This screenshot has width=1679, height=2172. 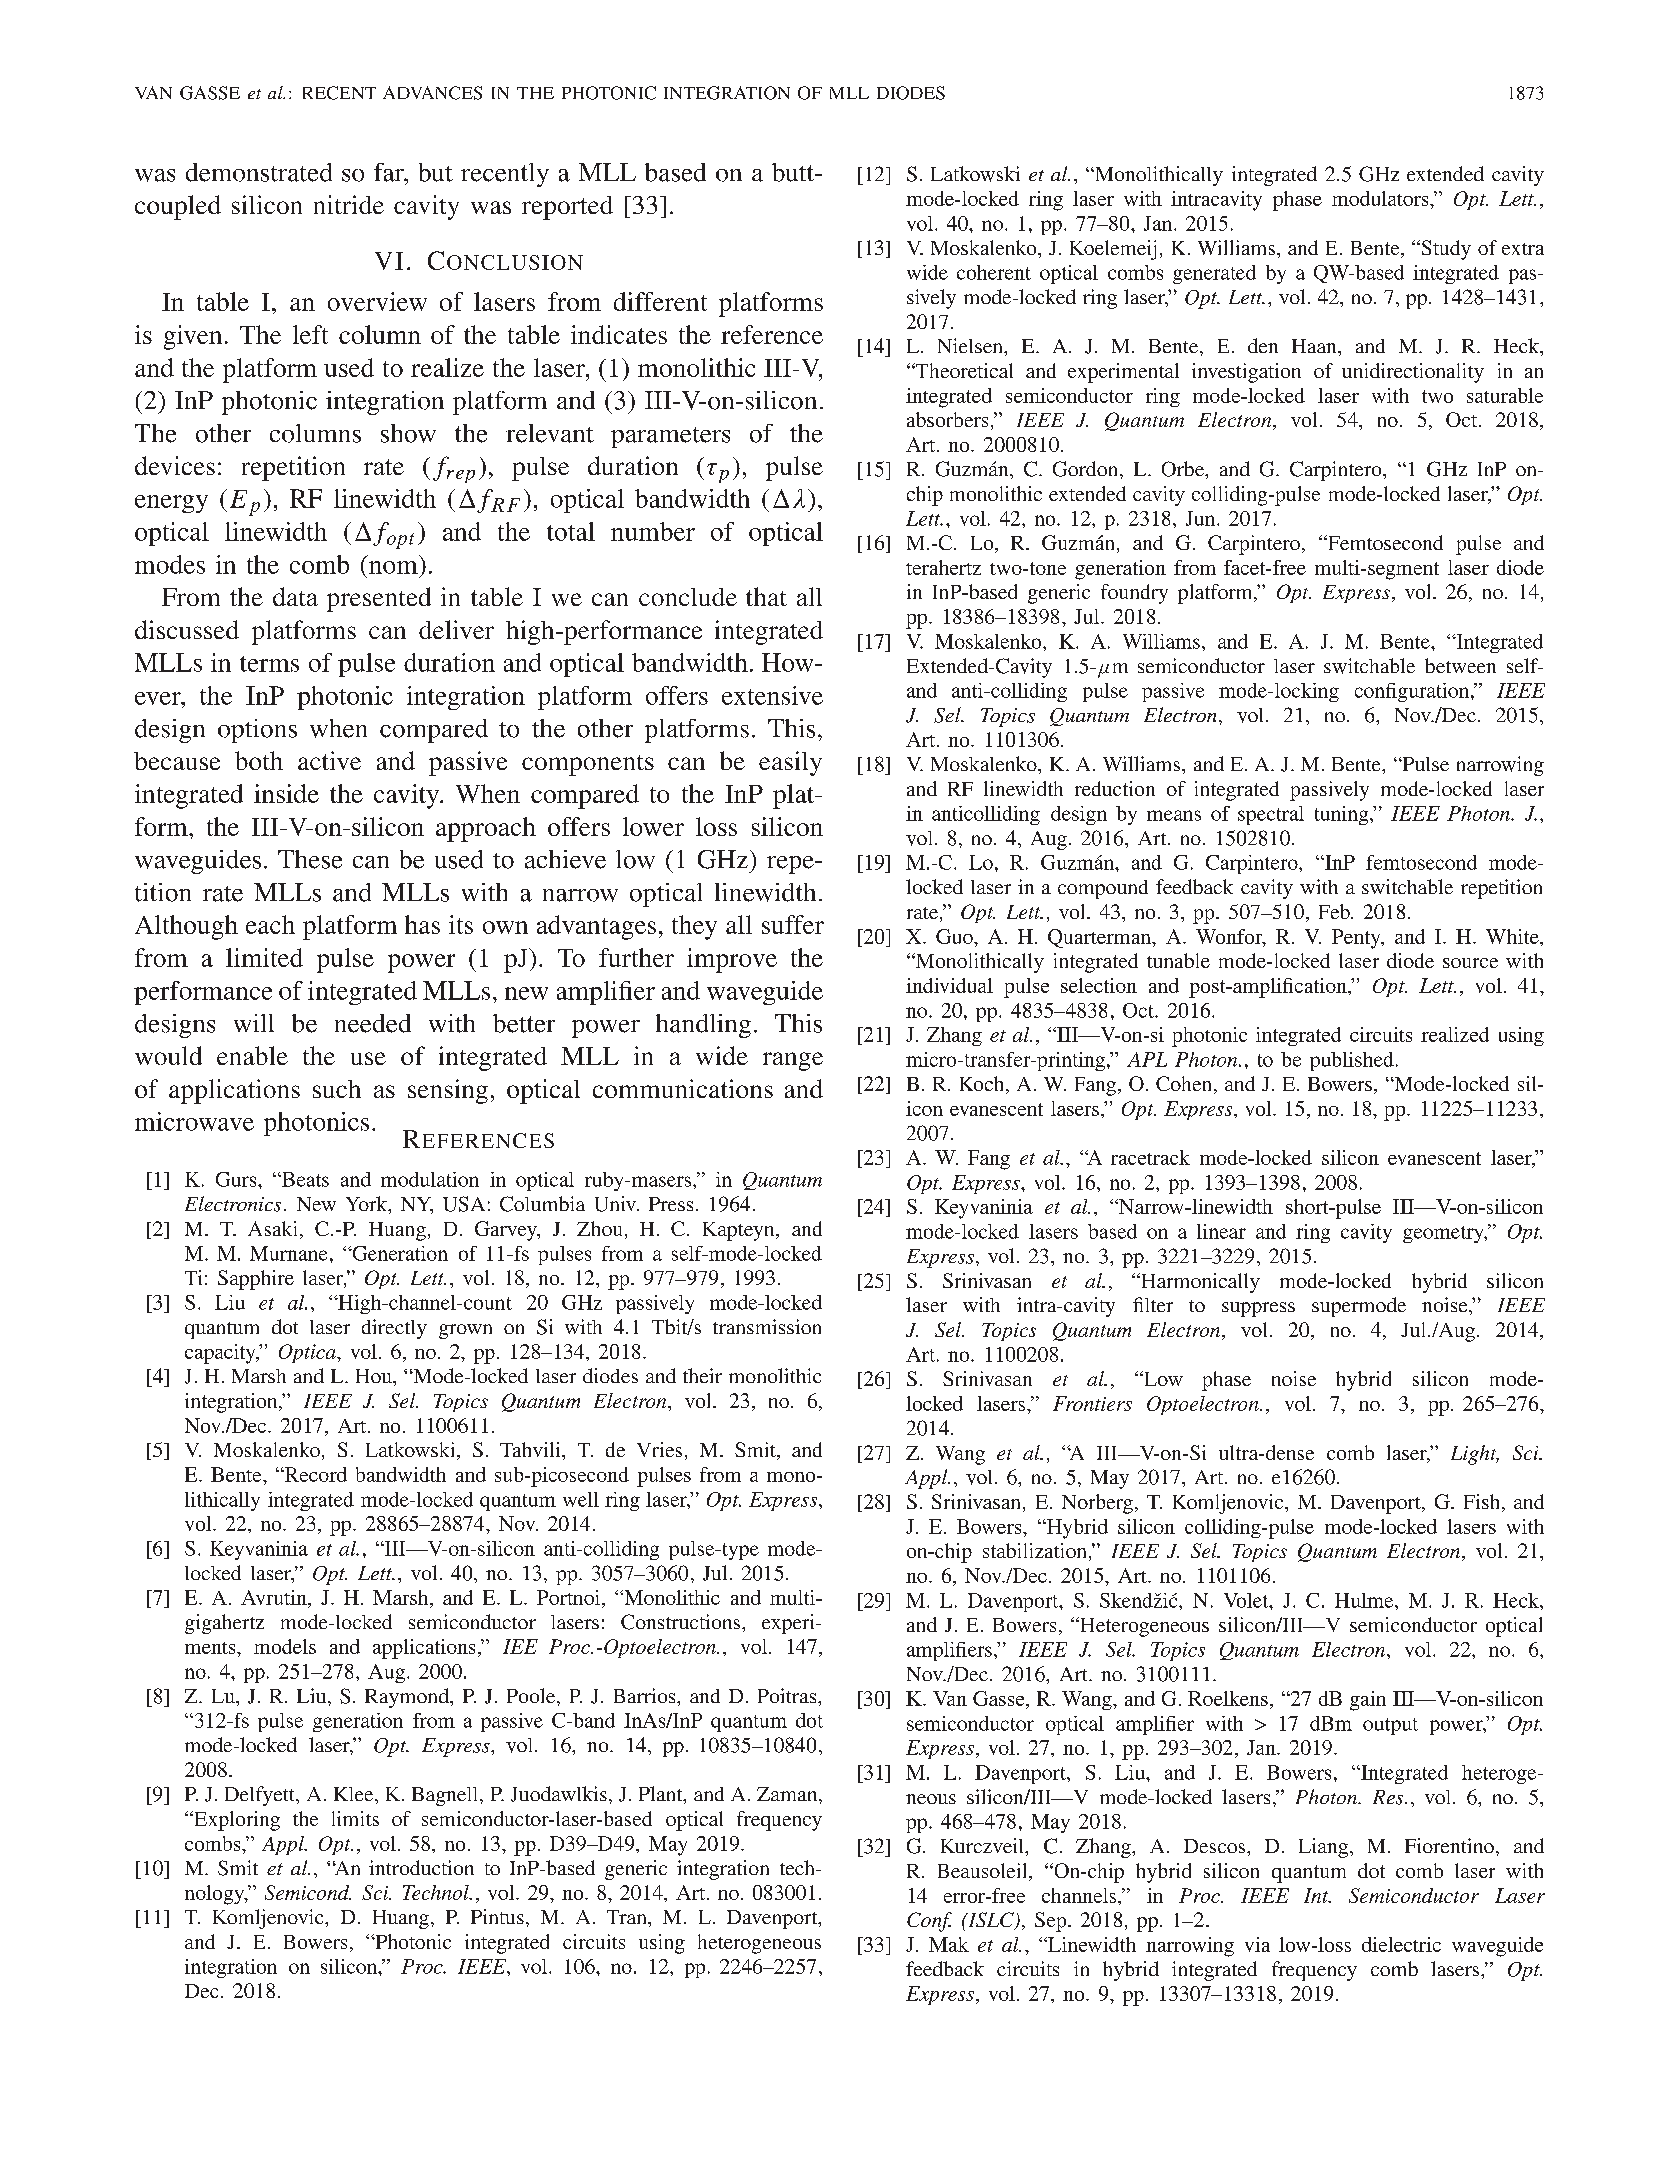 What do you see at coordinates (390, 172) in the screenshot?
I see `far` at bounding box center [390, 172].
